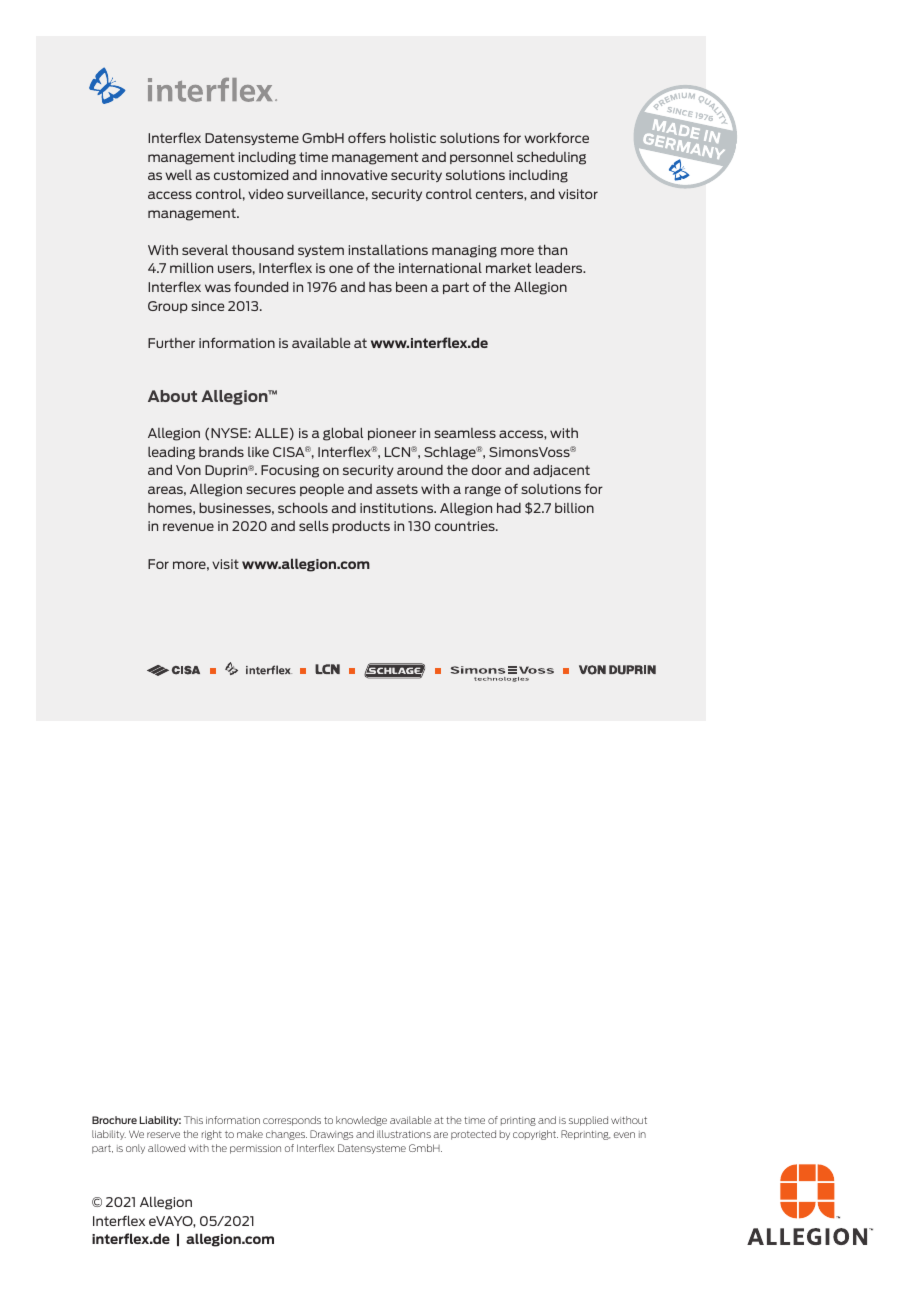 Image resolution: width=924 pixels, height=1308 pixels. Describe the element at coordinates (361, 1121) in the screenshot. I see `knowledge` at that location.
